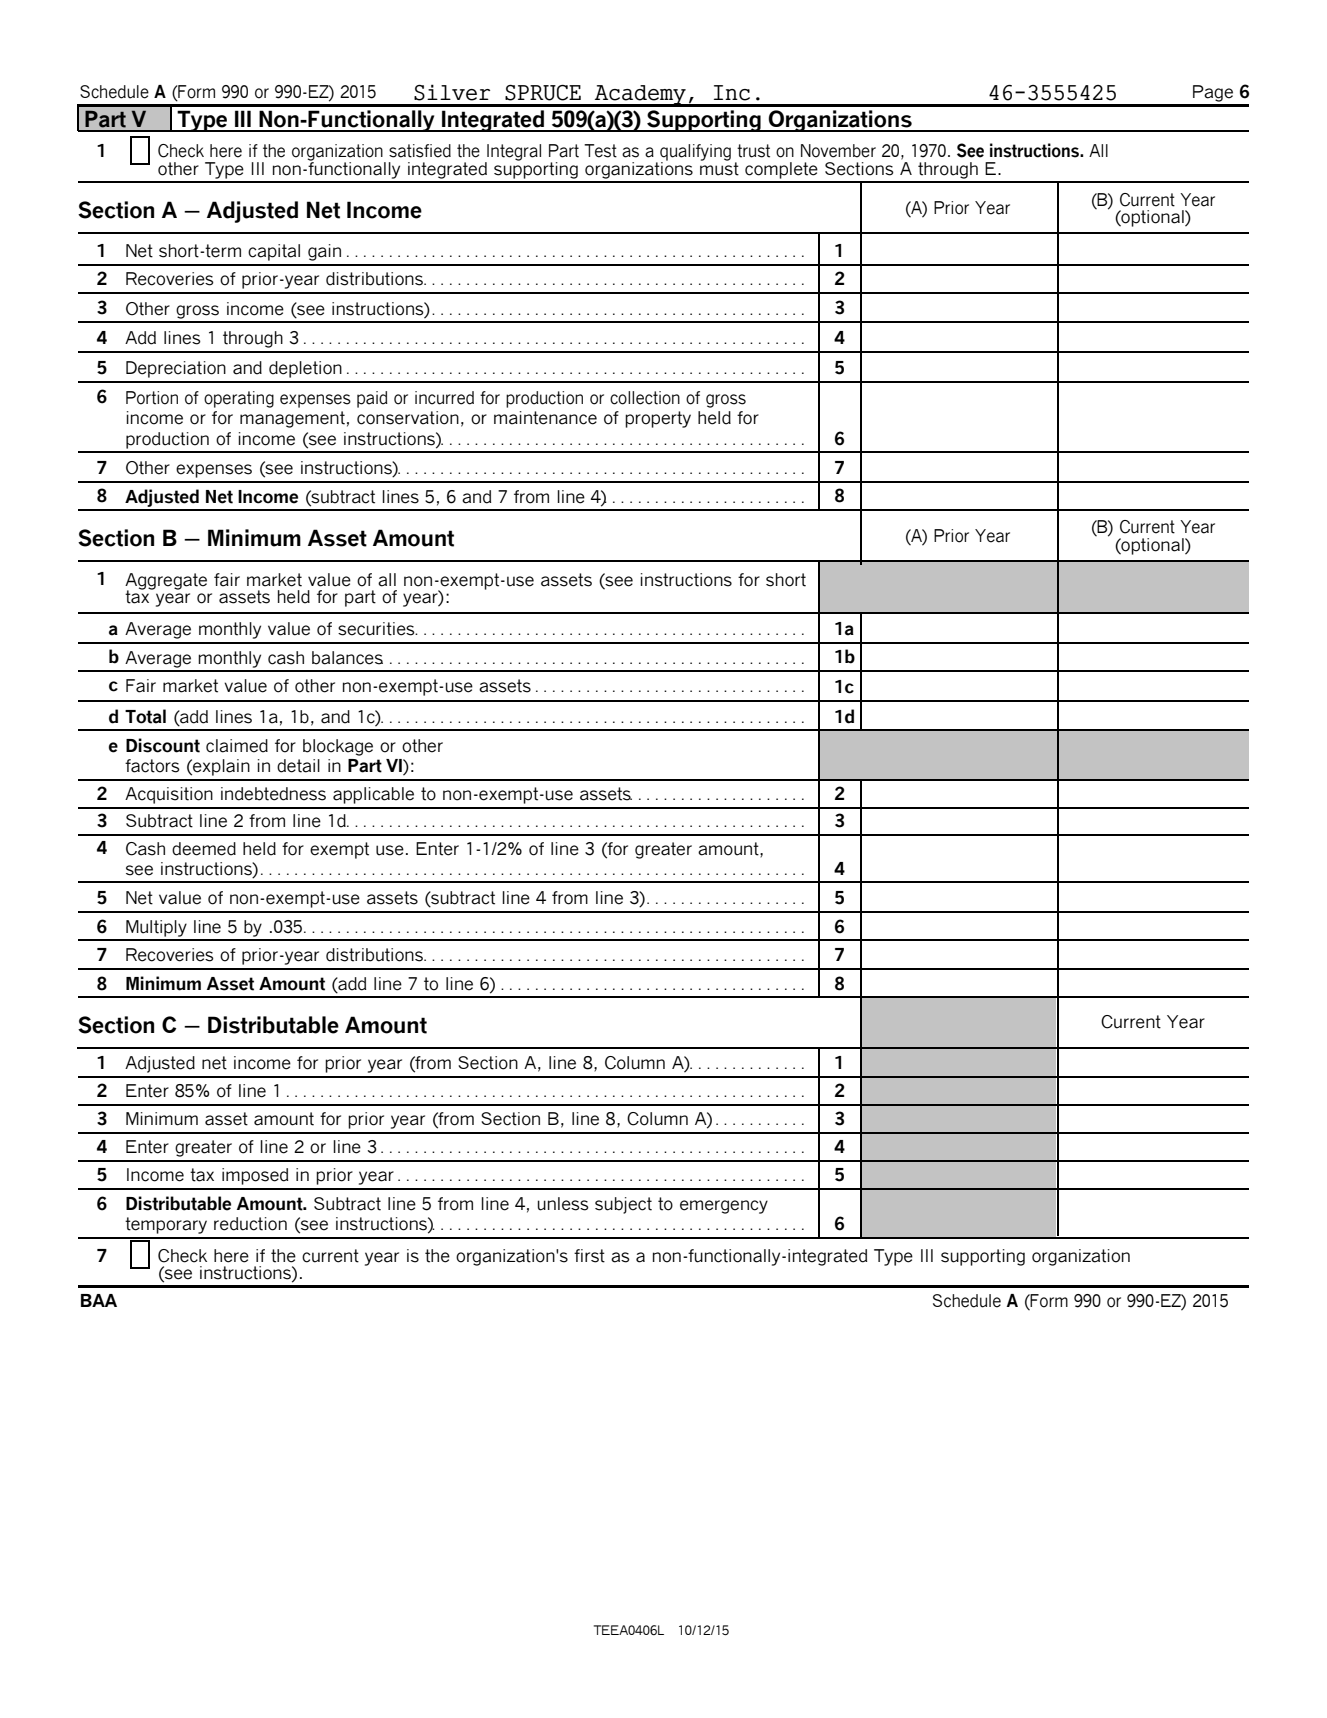 This screenshot has height=1718, width=1327. What do you see at coordinates (753, 151) in the screenshot?
I see `trust` at bounding box center [753, 151].
